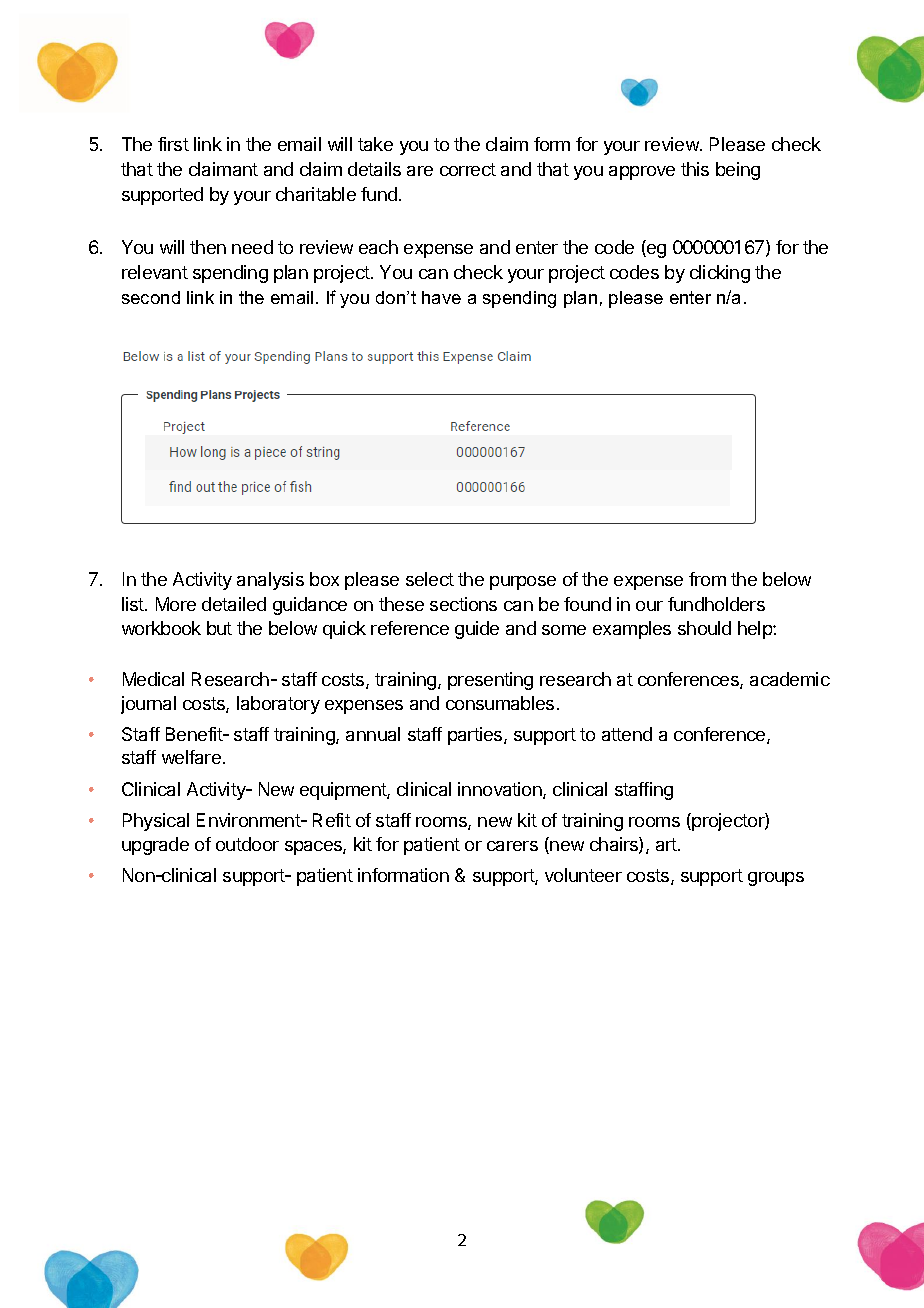 The image size is (924, 1308). Describe the element at coordinates (695, 169) in the screenshot. I see `this` at that location.
